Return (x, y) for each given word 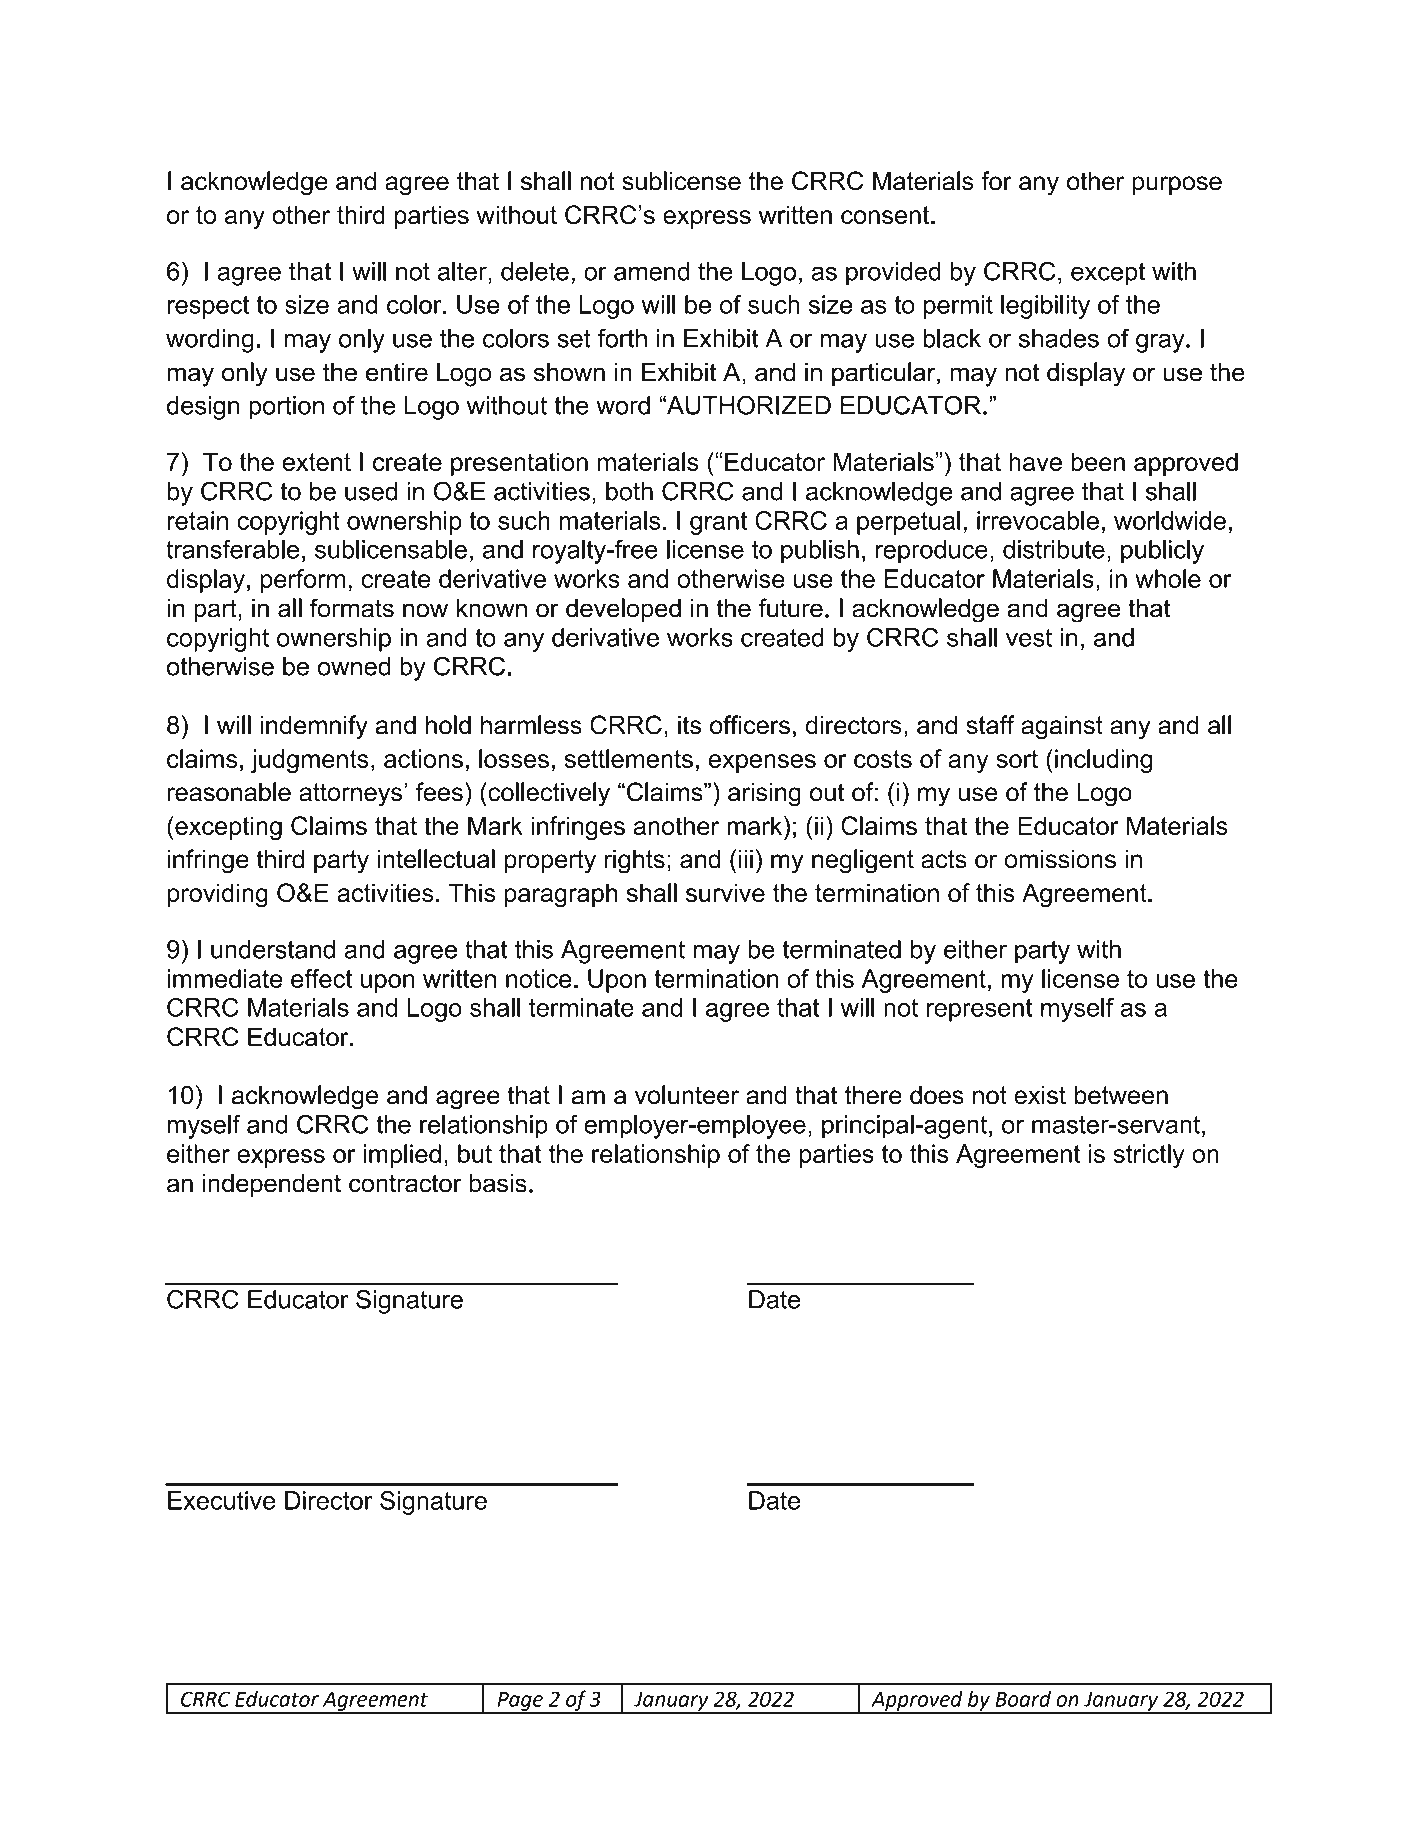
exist (1040, 1095)
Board (1023, 1699)
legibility (1045, 307)
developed (623, 610)
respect (208, 307)
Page (520, 1702)
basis (498, 1183)
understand (273, 949)
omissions (1060, 859)
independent (272, 1185)
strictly (1149, 1156)
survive (725, 892)
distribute (1054, 549)
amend (652, 271)
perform (303, 581)
